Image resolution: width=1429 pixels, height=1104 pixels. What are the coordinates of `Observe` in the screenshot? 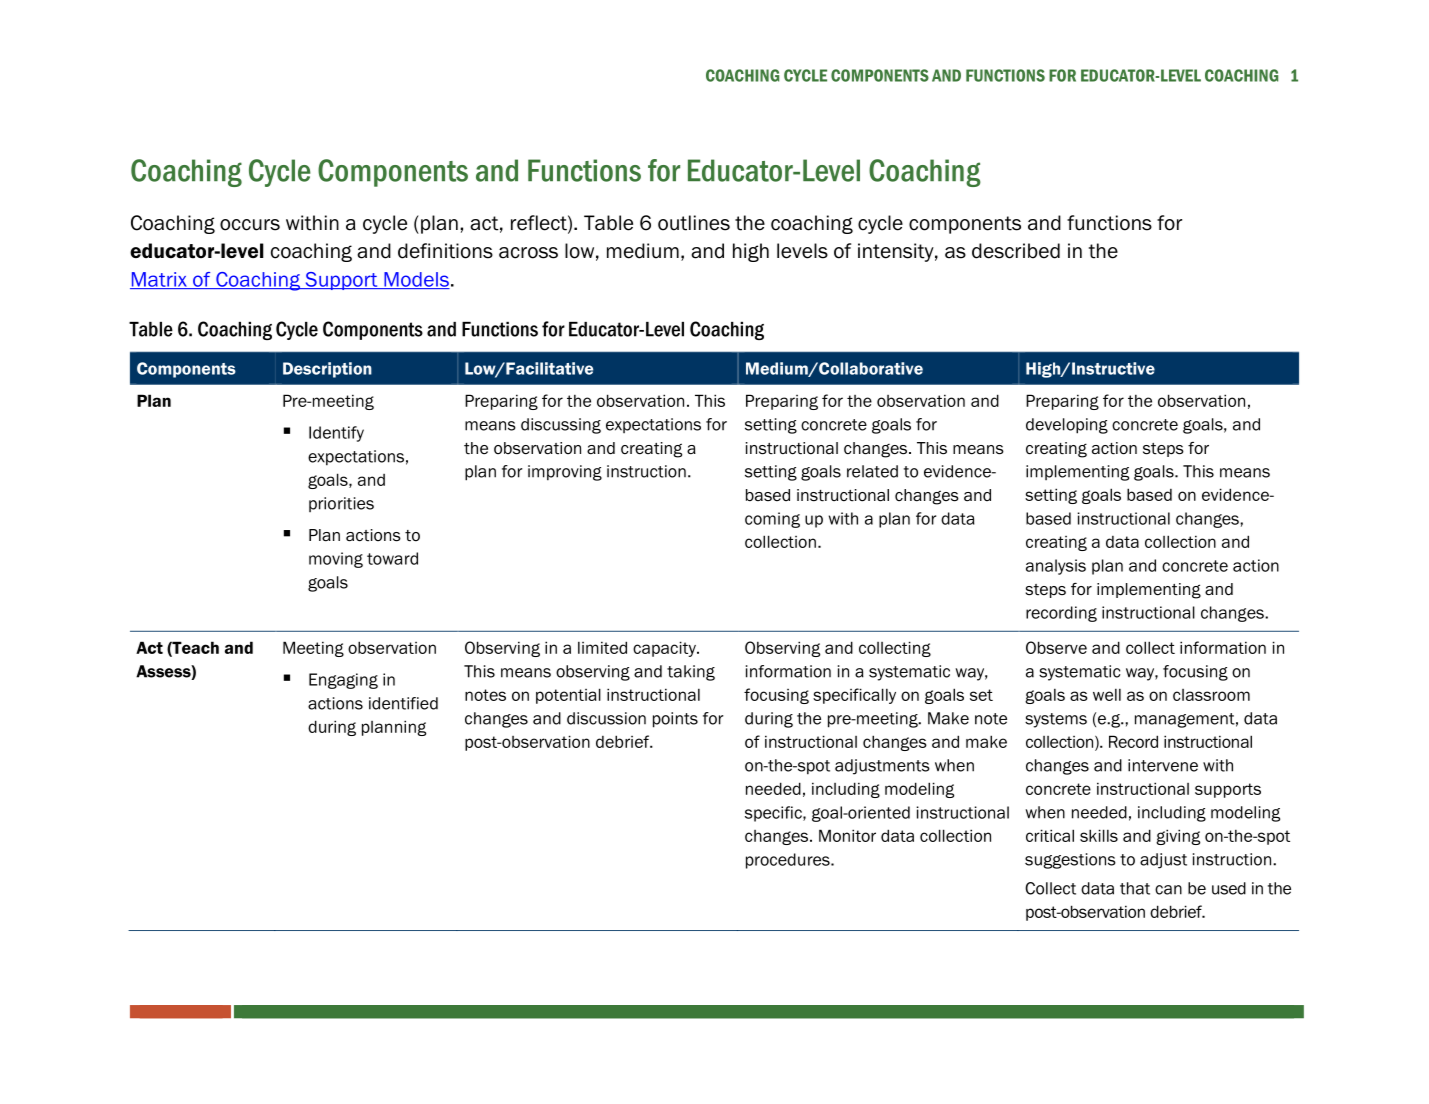 It's located at (1056, 647).
